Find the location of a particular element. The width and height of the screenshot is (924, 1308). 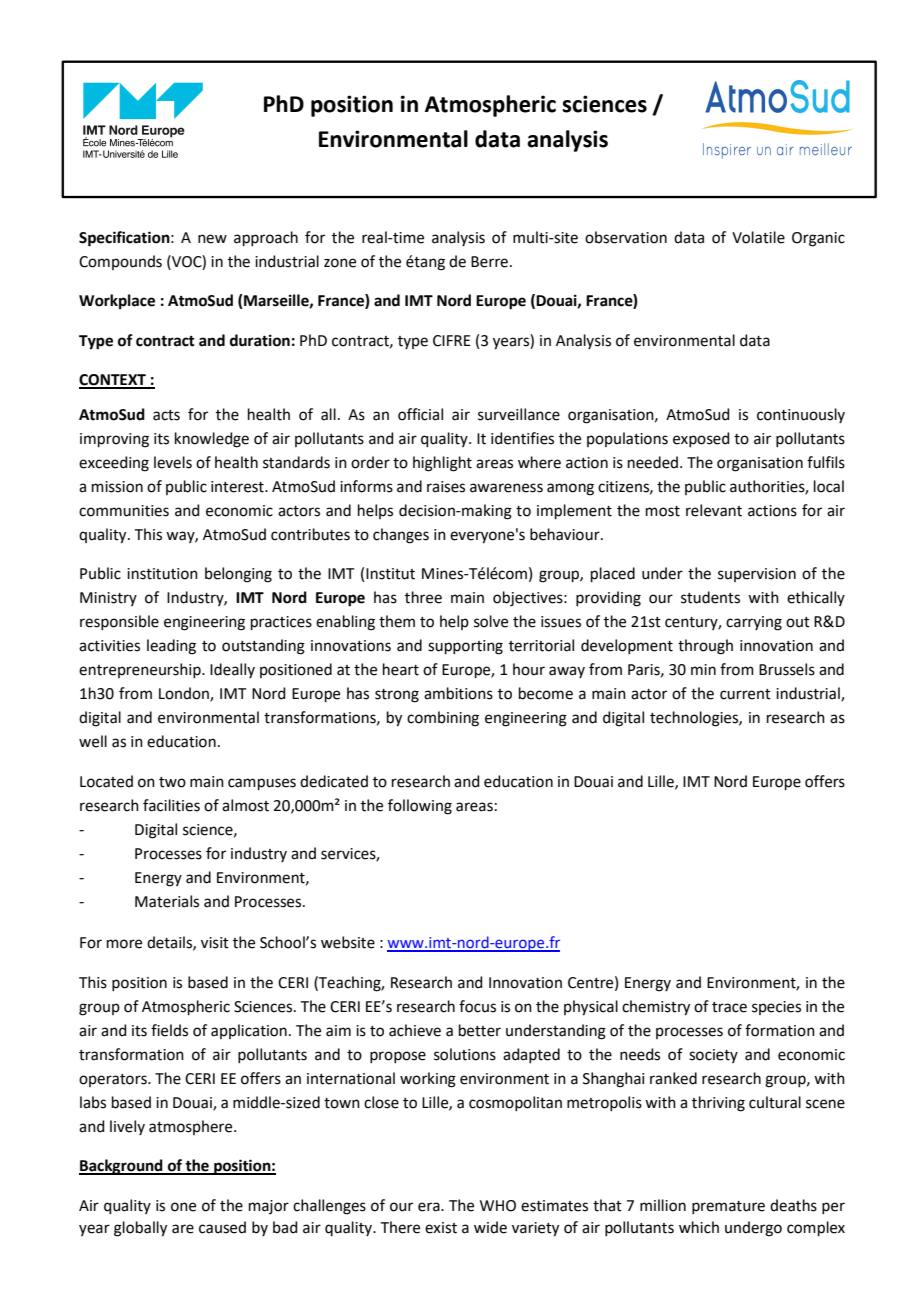

new is located at coordinates (212, 239).
